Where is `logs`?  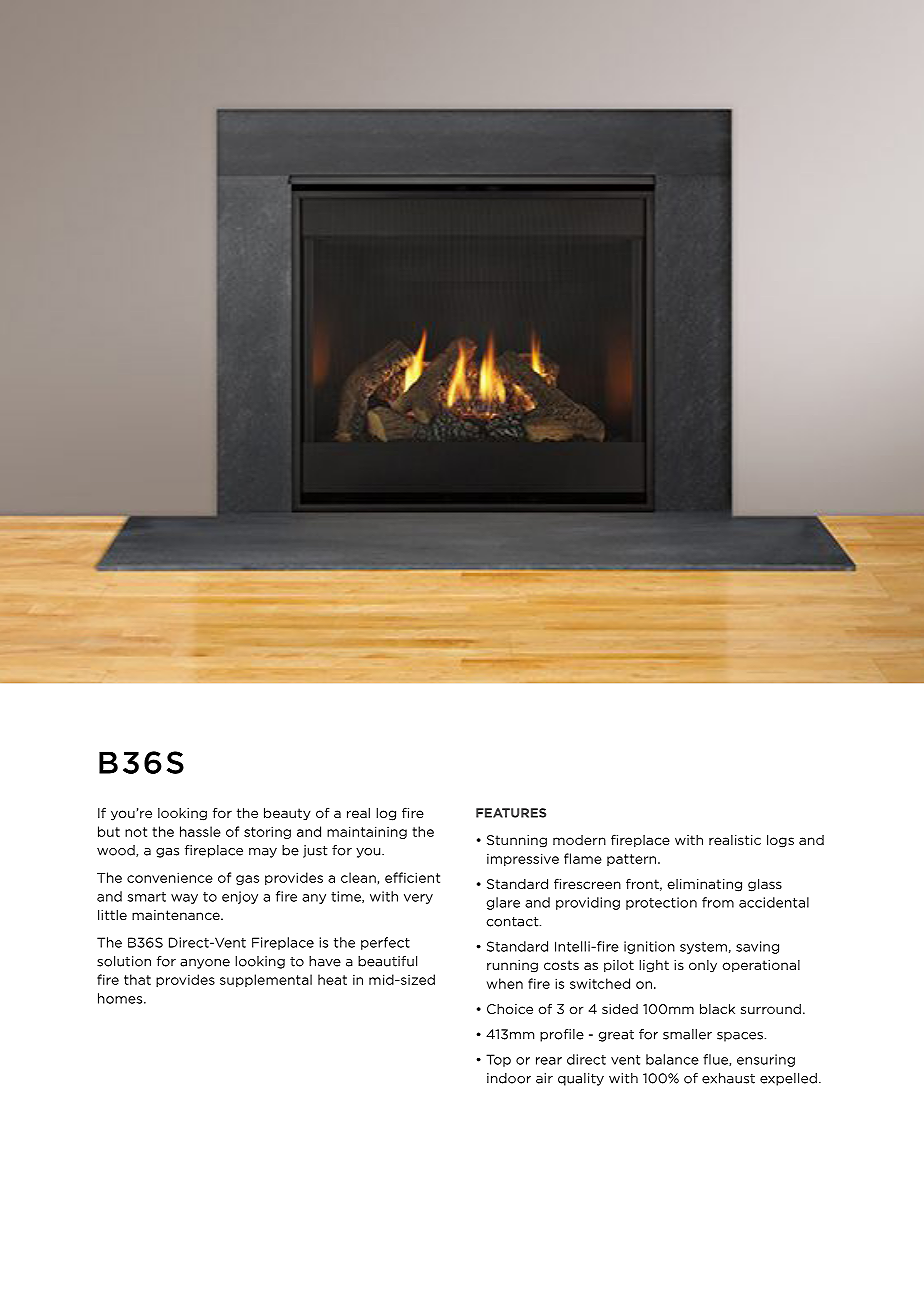 logs is located at coordinates (780, 841).
